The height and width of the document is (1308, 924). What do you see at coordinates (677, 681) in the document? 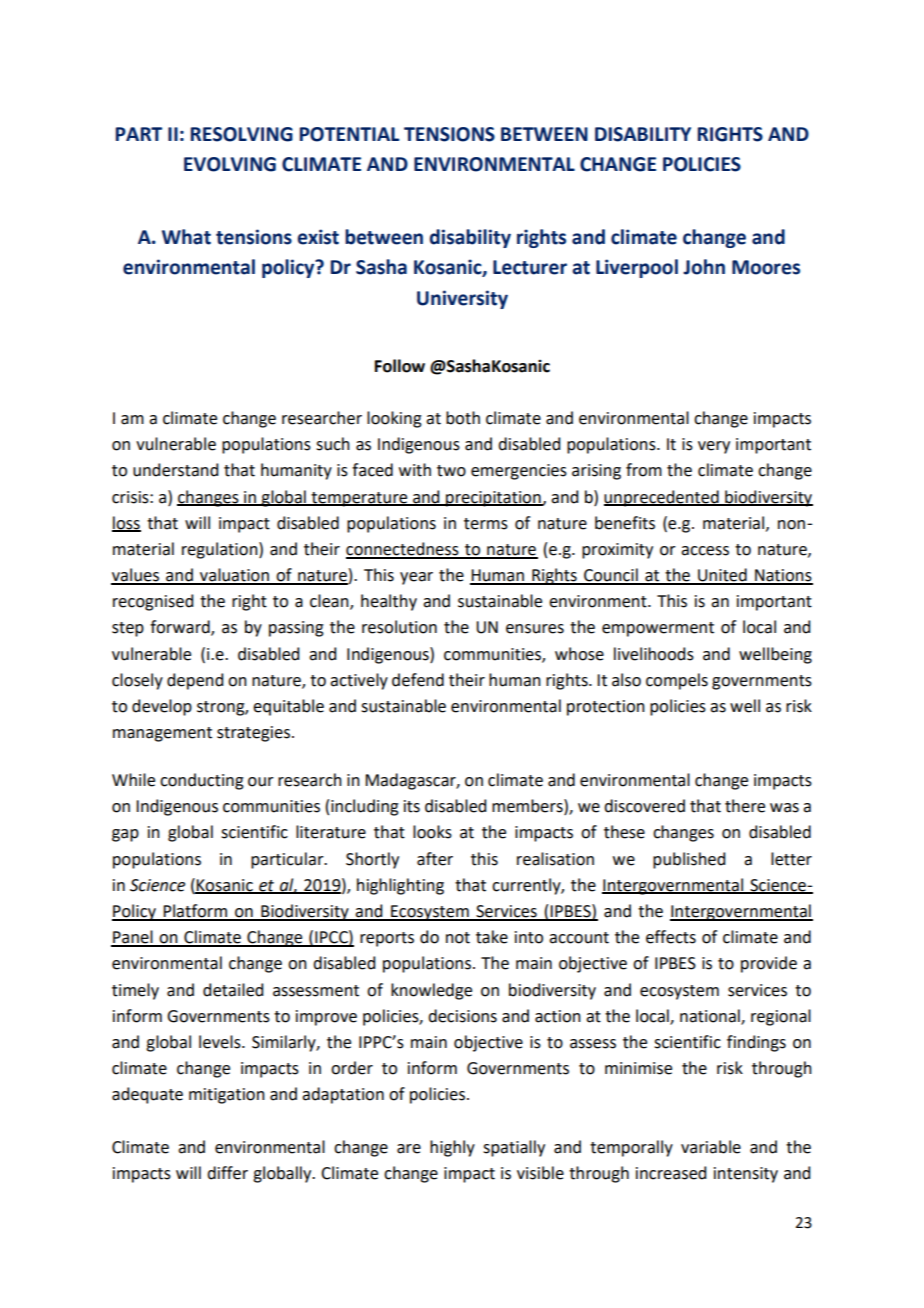
I see `compels` at bounding box center [677, 681].
